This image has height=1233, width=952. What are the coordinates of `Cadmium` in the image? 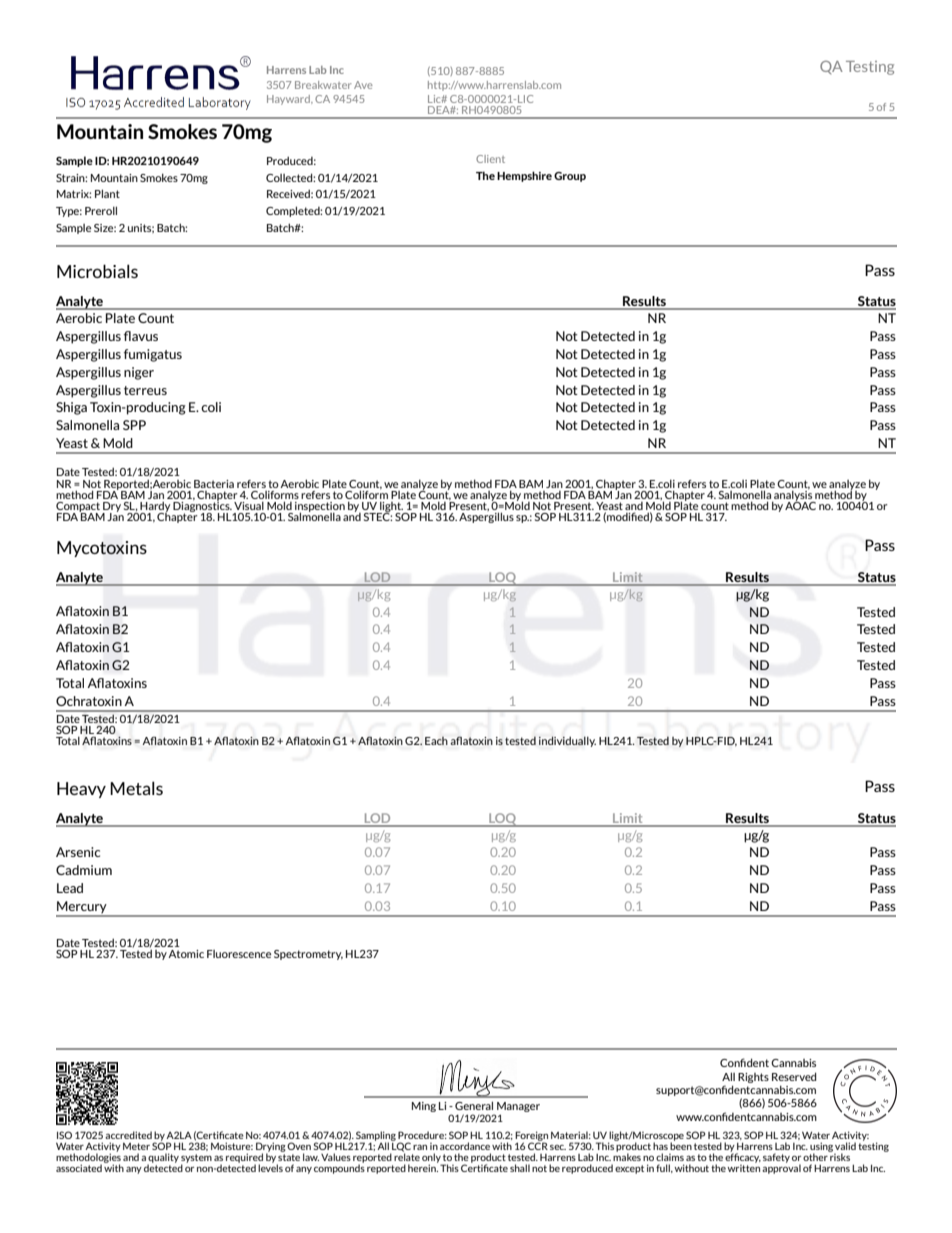 It's located at (84, 870).
